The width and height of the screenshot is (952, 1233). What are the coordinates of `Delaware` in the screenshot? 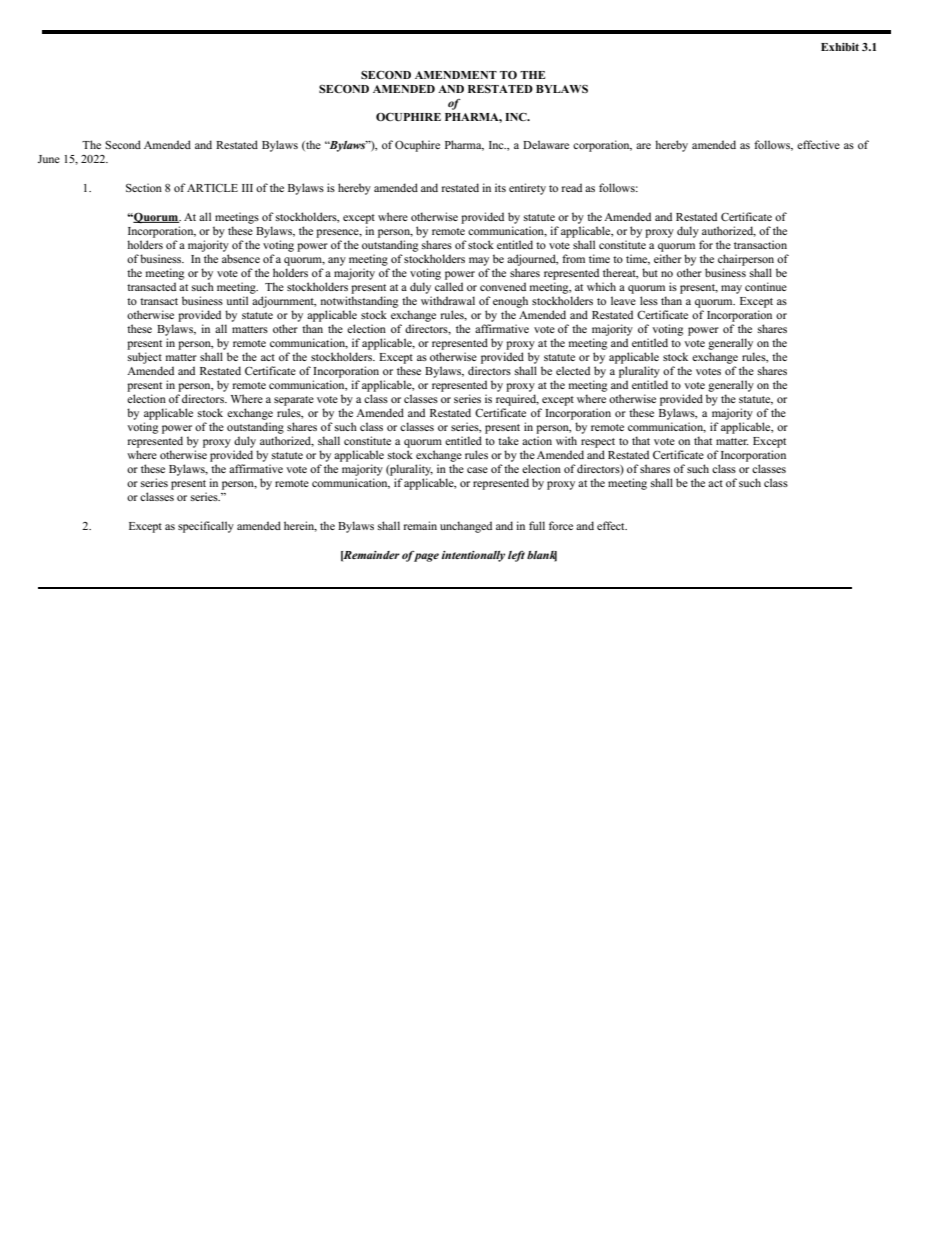 It's located at (546, 144).
